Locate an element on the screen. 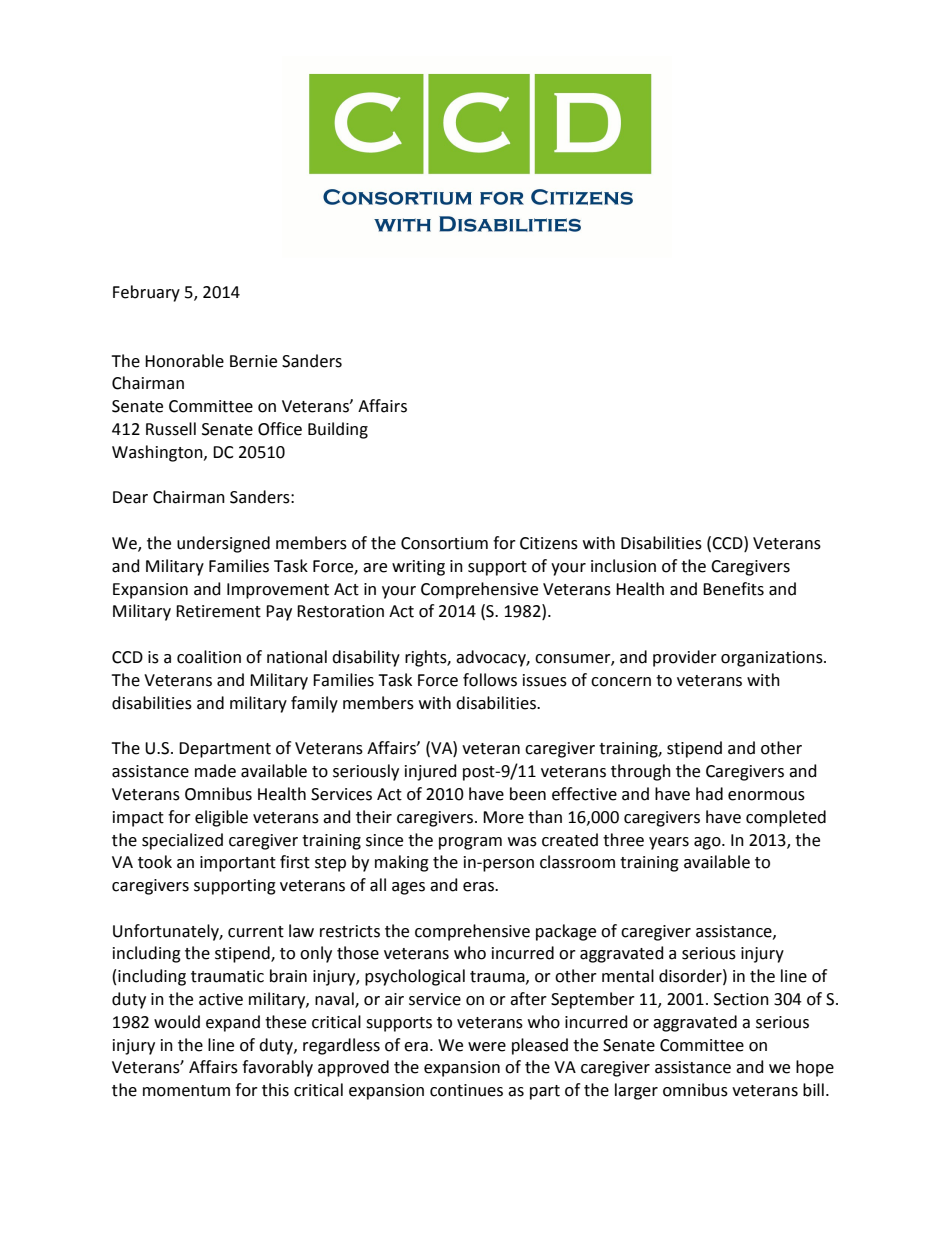 This screenshot has height=1233, width=952. February is located at coordinates (146, 293).
